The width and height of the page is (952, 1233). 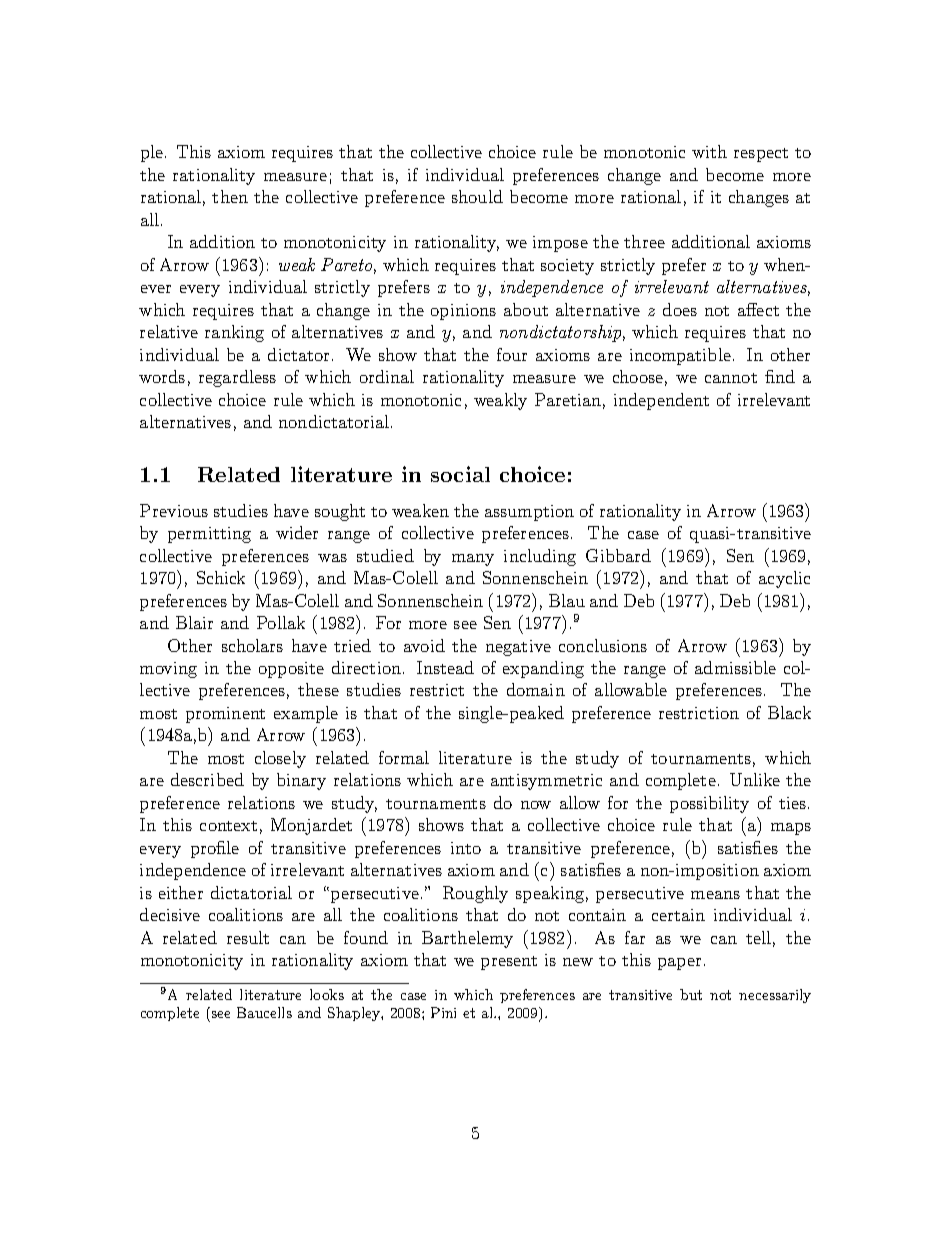 What do you see at coordinates (512, 354) in the page?
I see `four` at bounding box center [512, 354].
